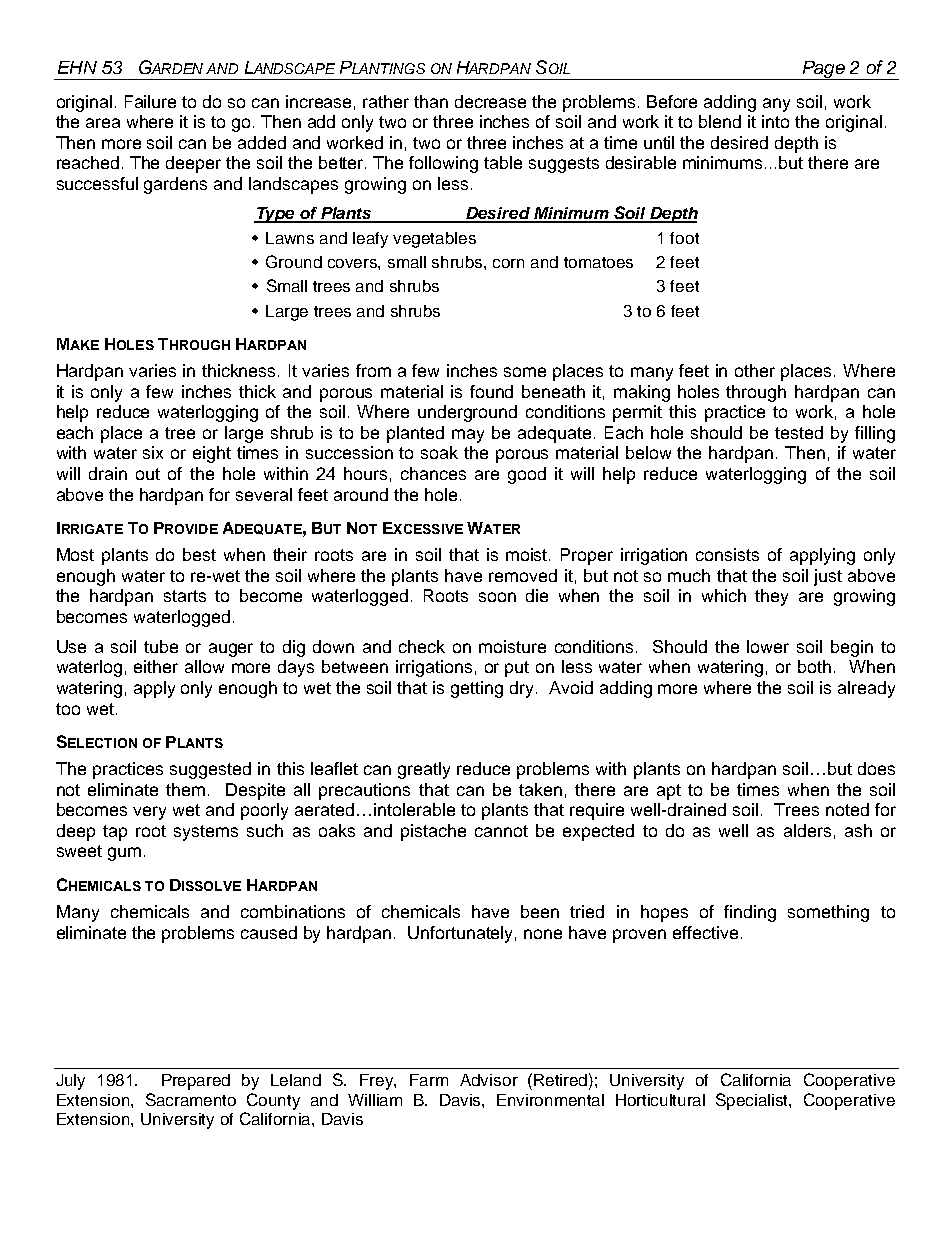 The image size is (952, 1233). I want to click on out, so click(148, 474).
